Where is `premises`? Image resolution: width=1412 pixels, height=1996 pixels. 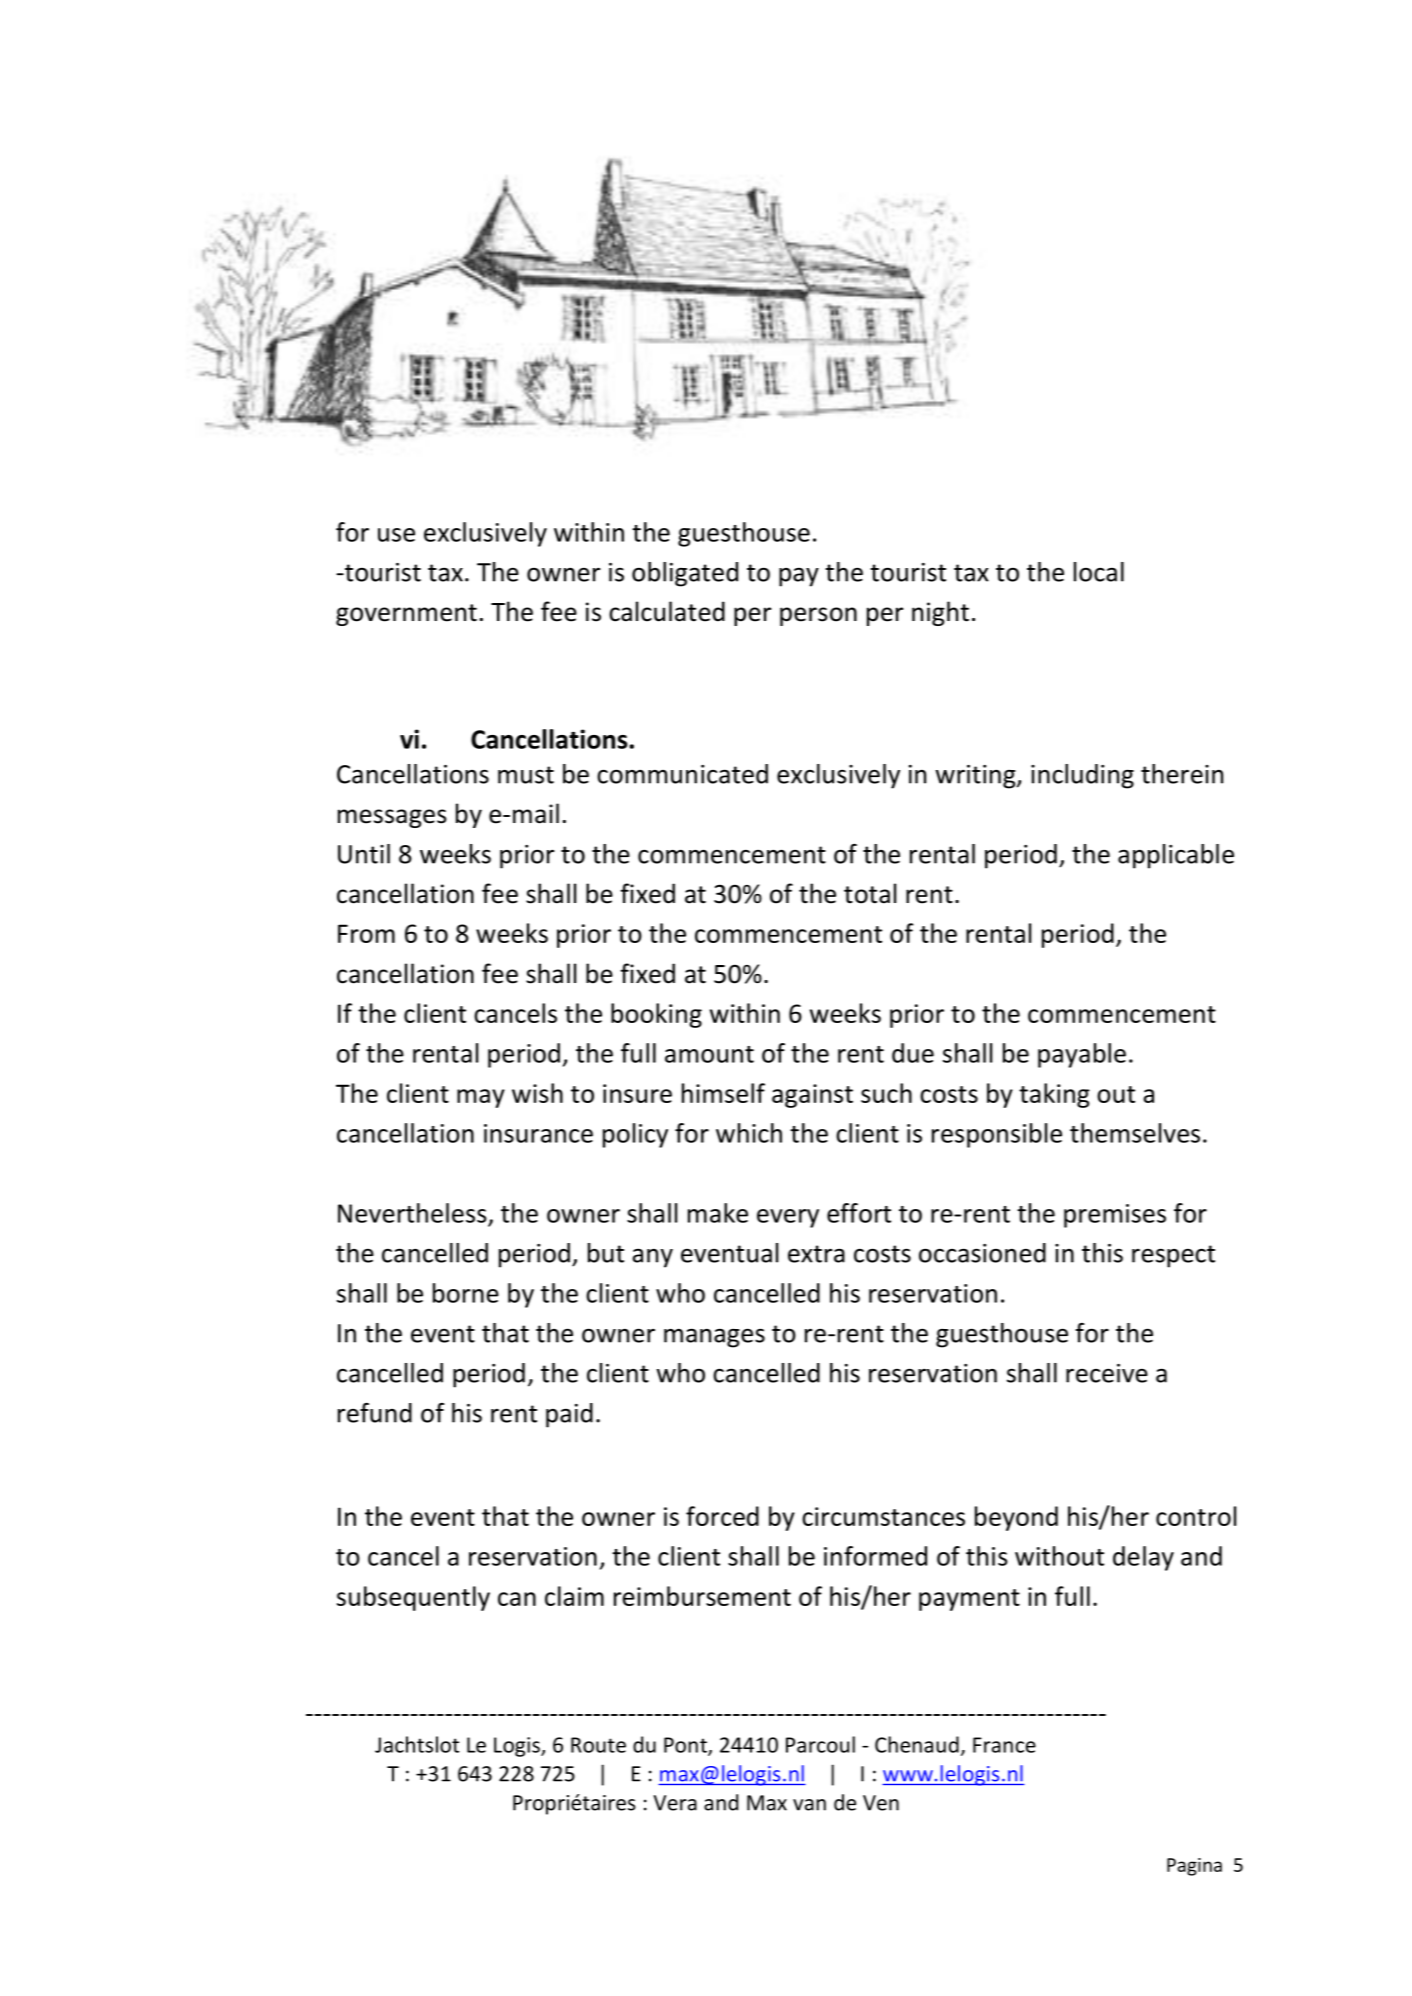
premises is located at coordinates (1115, 1216).
